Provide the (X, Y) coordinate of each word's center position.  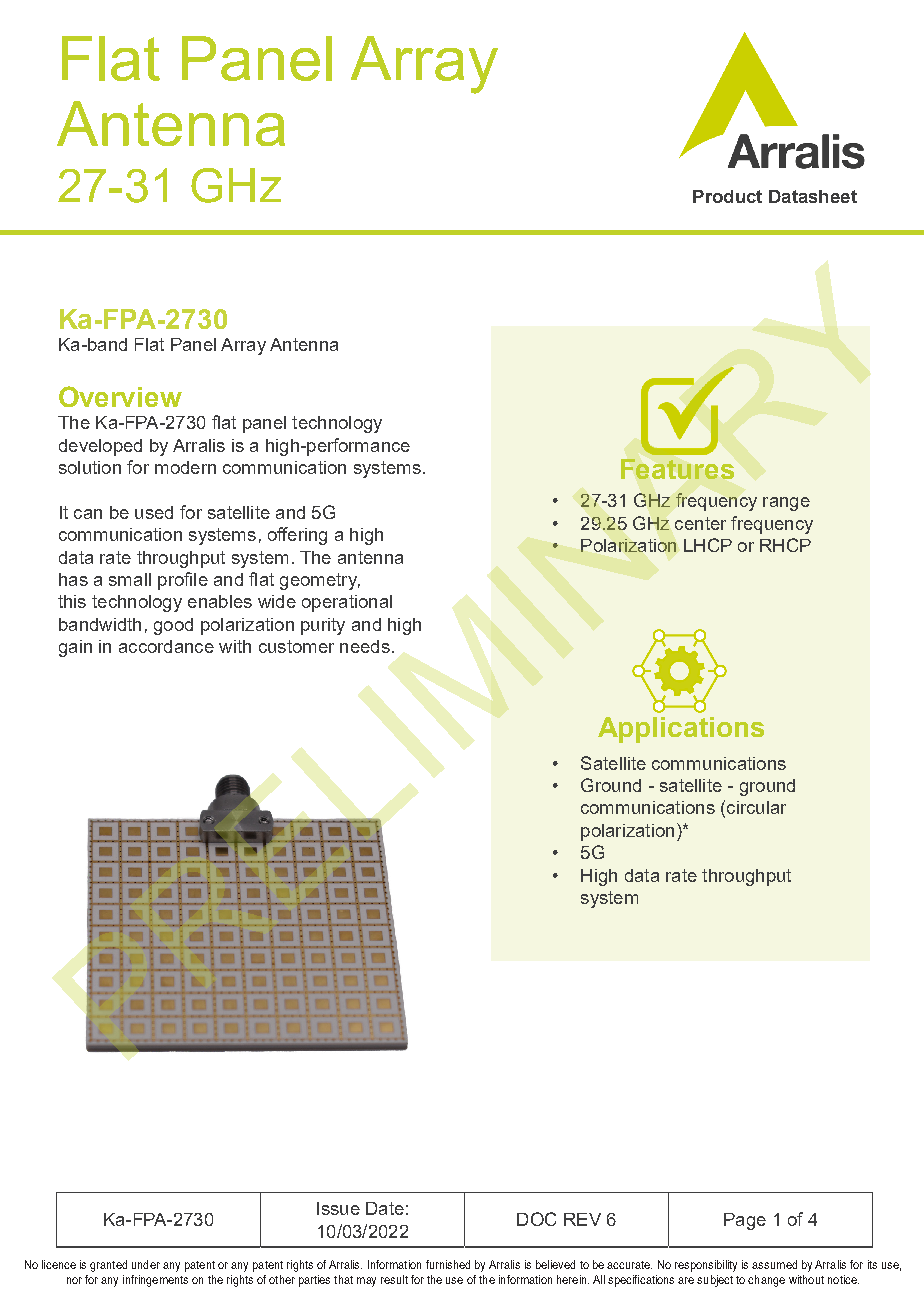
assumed (774, 1264)
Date (385, 1208)
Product (727, 196)
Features (677, 469)
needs (365, 646)
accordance (166, 646)
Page (745, 1221)
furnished (448, 1264)
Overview (120, 396)
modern (185, 467)
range (786, 504)
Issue (338, 1208)
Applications (681, 730)
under (146, 1264)
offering (297, 536)
